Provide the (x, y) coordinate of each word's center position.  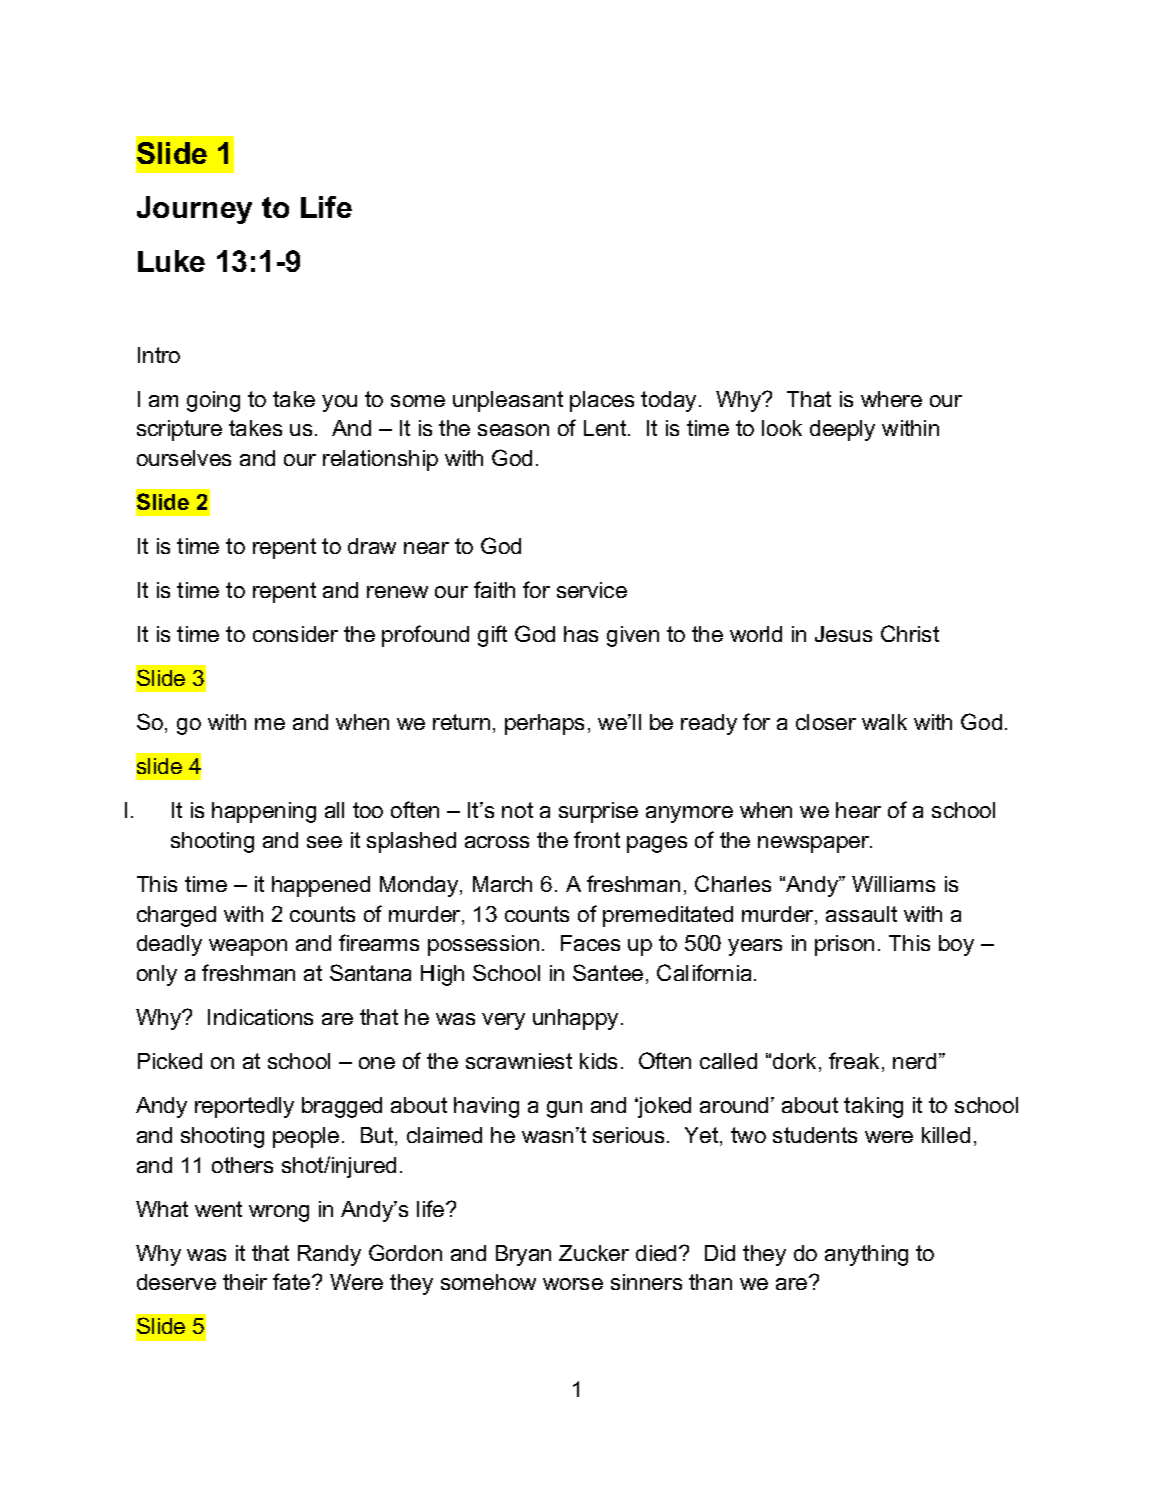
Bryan (523, 1255)
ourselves (184, 458)
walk (884, 722)
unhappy (575, 1019)
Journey (194, 210)
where (891, 399)
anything (866, 1255)
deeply (842, 430)
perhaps (544, 724)
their (245, 1282)
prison (844, 945)
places (602, 401)
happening (264, 812)
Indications (260, 1017)
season (513, 430)
